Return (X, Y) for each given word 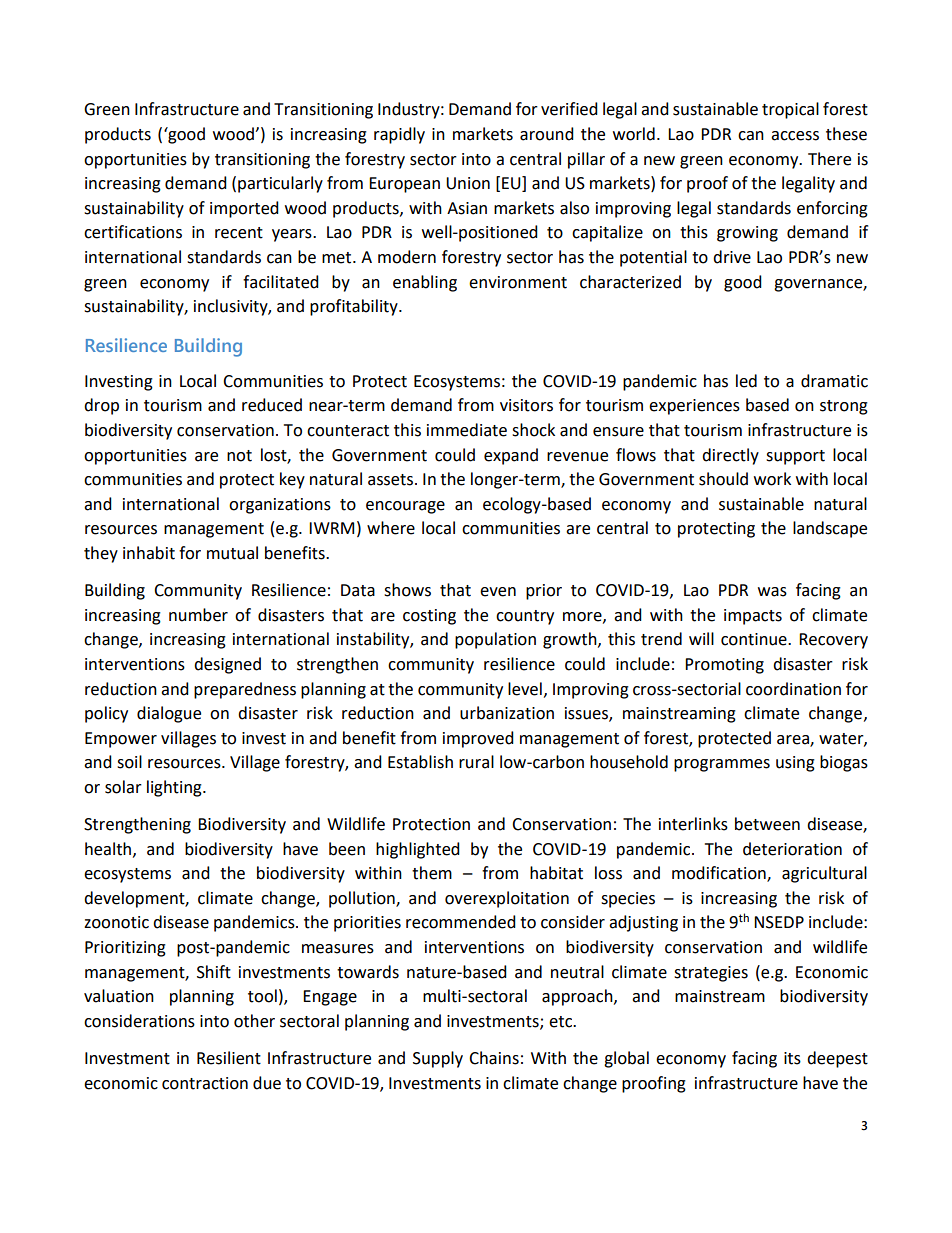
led (746, 381)
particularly (280, 184)
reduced (272, 405)
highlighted (418, 850)
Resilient (229, 1058)
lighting (175, 788)
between (767, 824)
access (795, 136)
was (772, 592)
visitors (526, 405)
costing (429, 617)
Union (468, 183)
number (198, 615)
